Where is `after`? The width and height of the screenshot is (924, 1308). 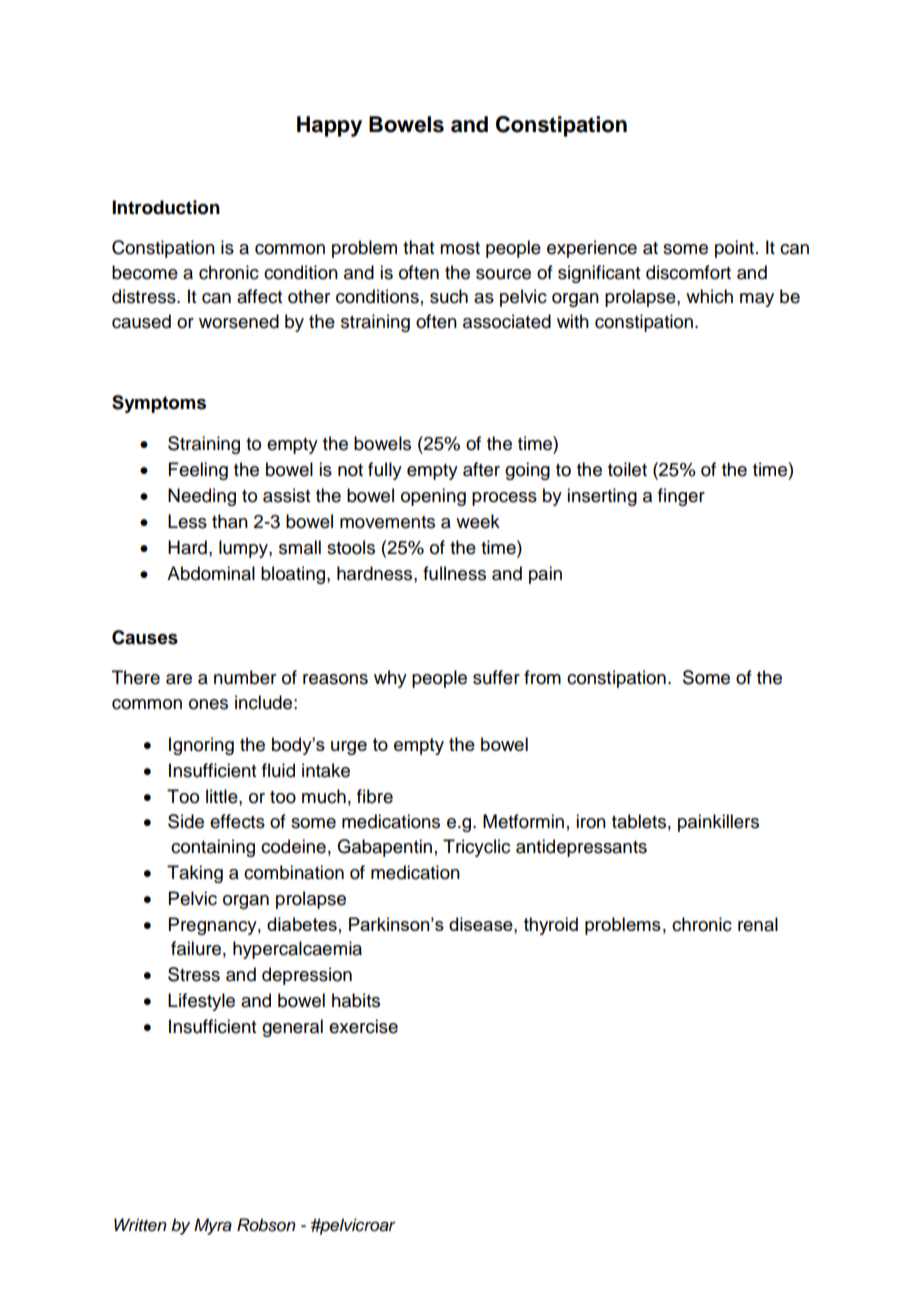
after is located at coordinates (481, 469).
